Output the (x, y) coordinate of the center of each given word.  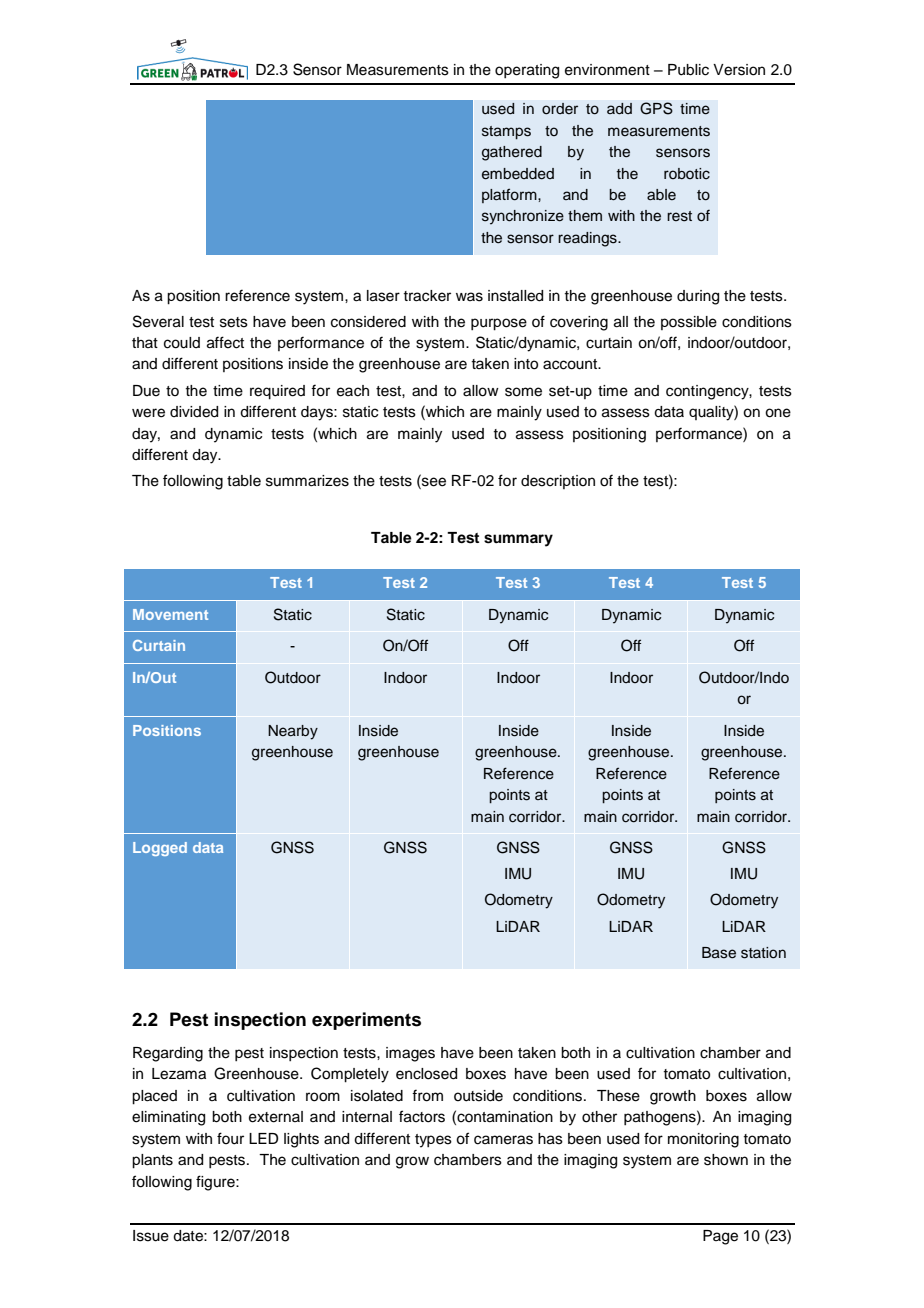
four (230, 1138)
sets (234, 322)
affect (225, 342)
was (469, 297)
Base (719, 953)
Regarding (168, 1054)
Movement (170, 614)
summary (518, 540)
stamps (506, 133)
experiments (366, 1021)
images (410, 1054)
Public (688, 70)
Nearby (293, 732)
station (763, 953)
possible (689, 323)
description (558, 482)
